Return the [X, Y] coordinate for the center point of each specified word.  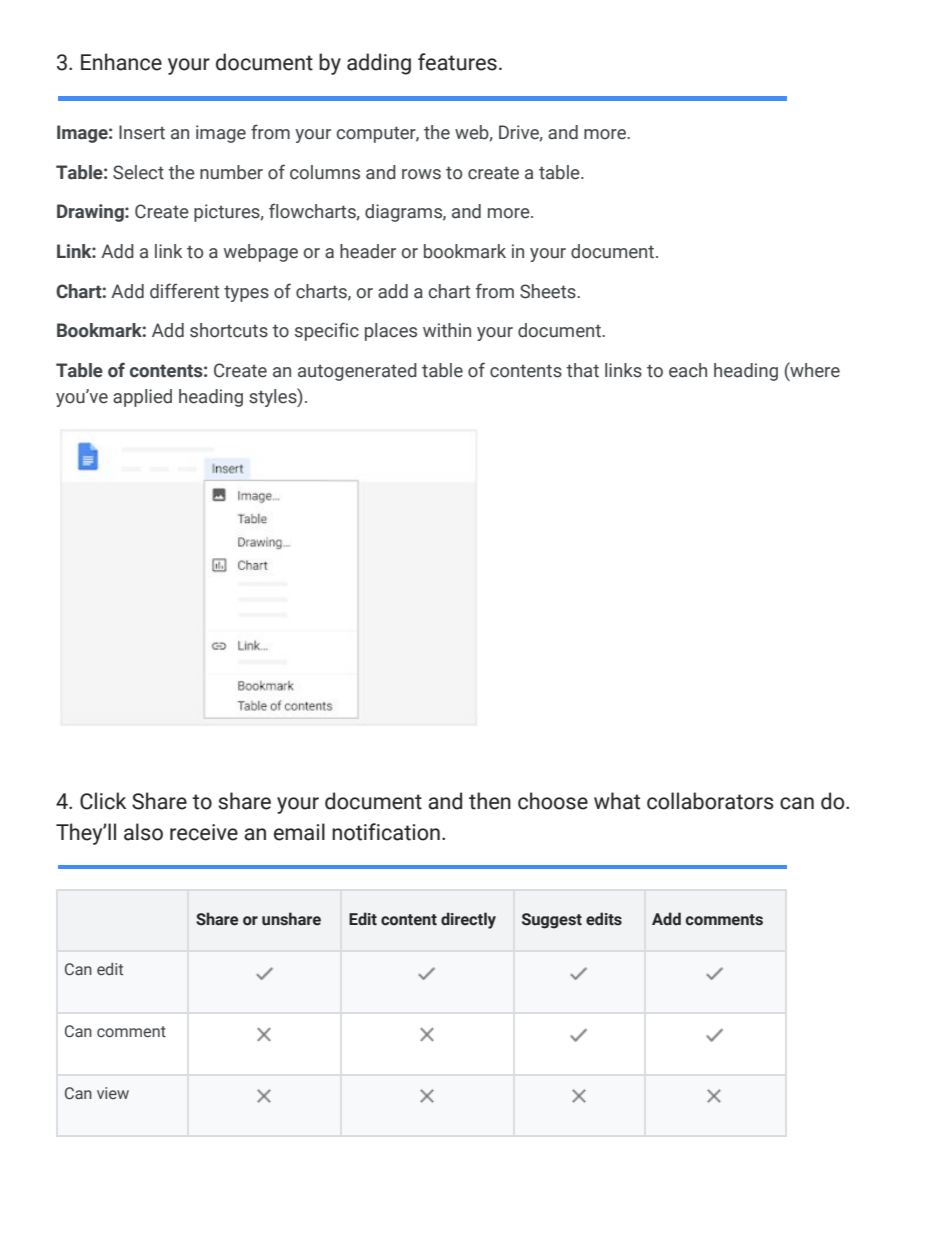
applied [142, 398]
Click [103, 801]
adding [379, 64]
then [490, 801]
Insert [142, 132]
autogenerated [357, 372]
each [688, 370]
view [113, 1093]
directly [468, 920]
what [617, 801]
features [457, 62]
